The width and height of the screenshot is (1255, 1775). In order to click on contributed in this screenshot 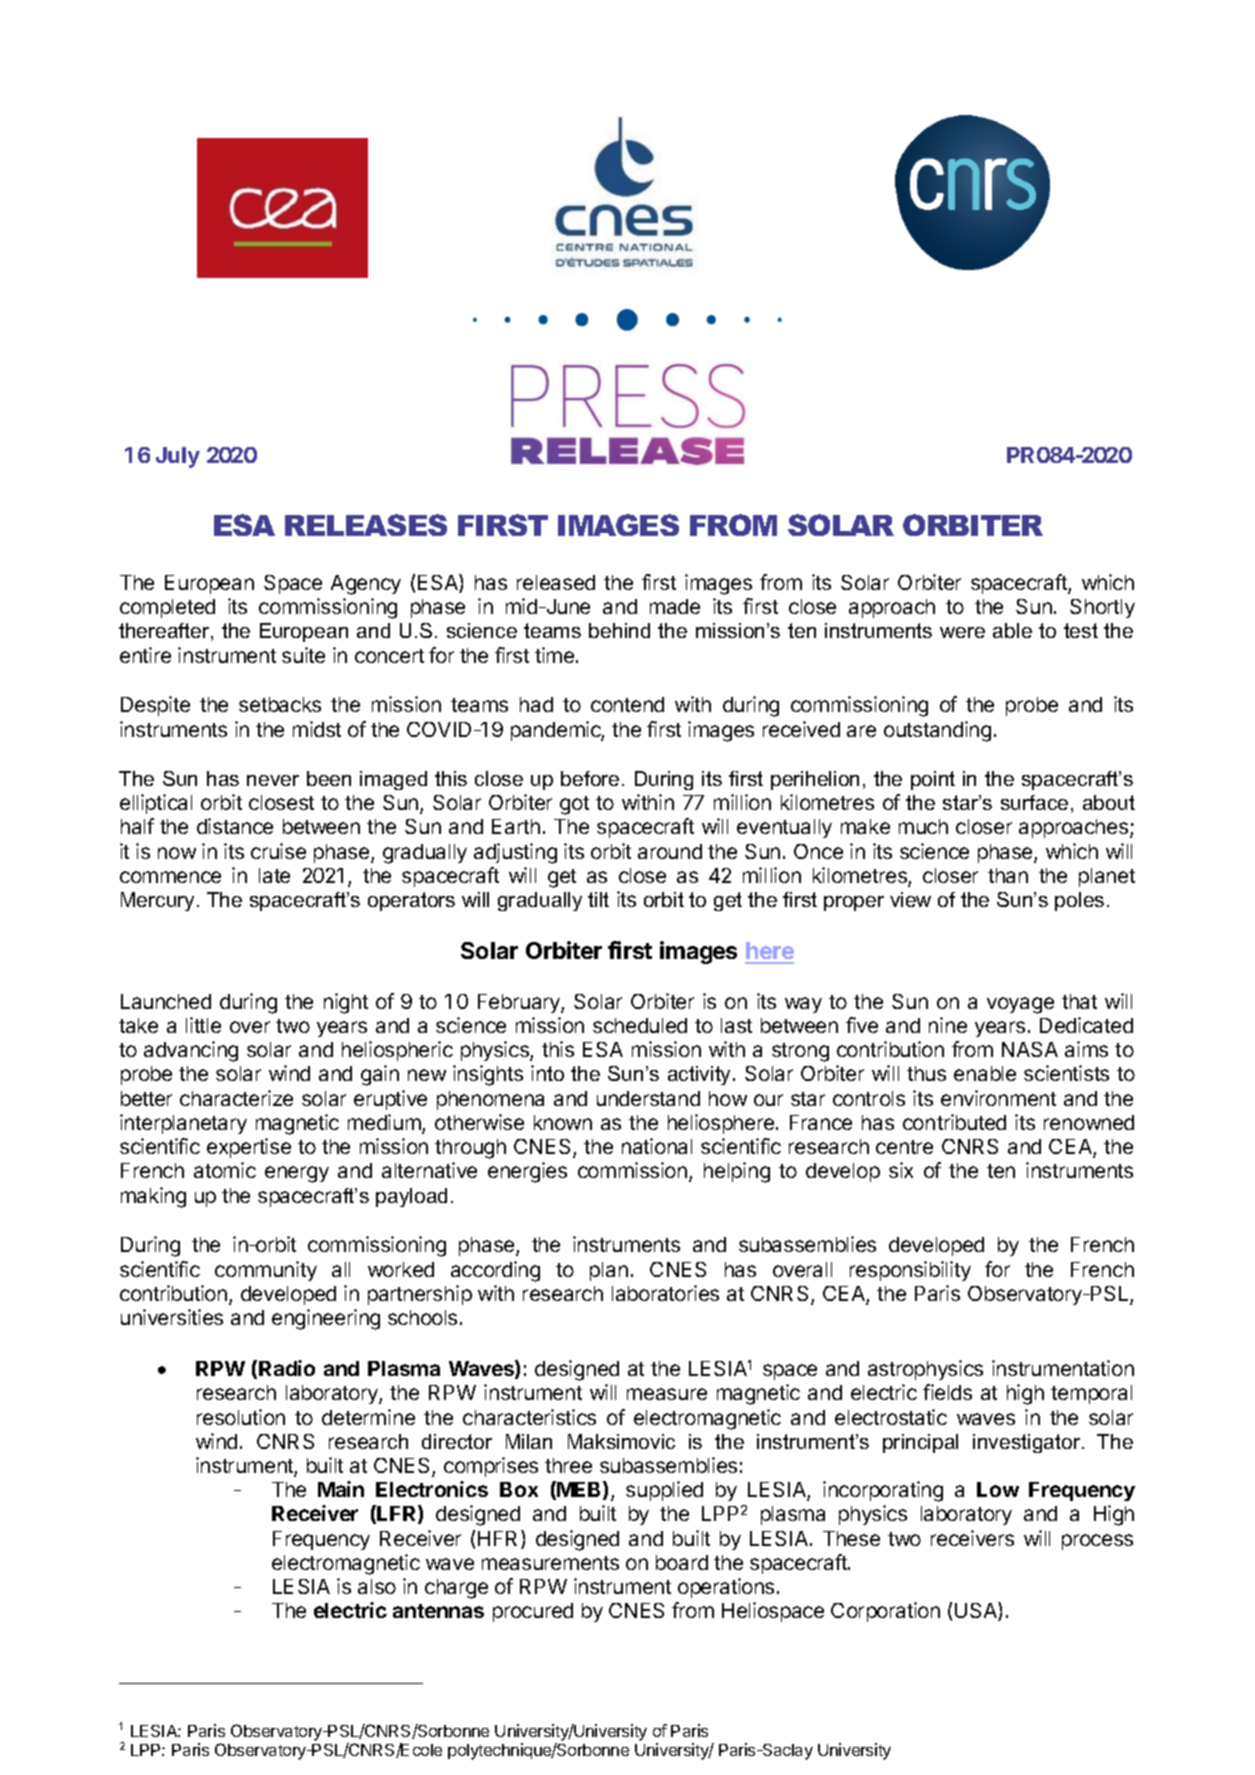, I will do `click(954, 1122)`.
